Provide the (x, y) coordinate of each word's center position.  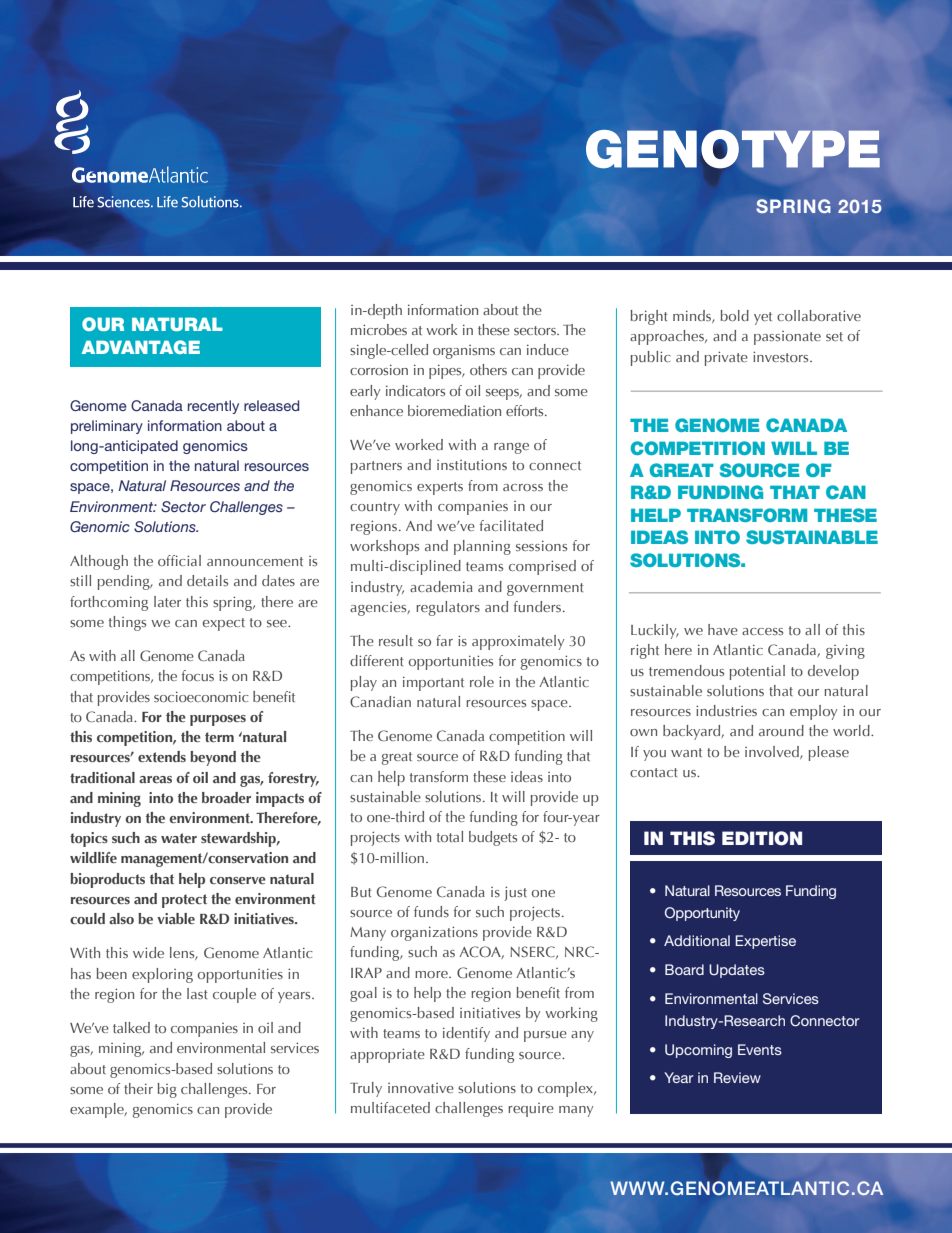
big (167, 1090)
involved (773, 752)
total (450, 836)
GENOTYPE (733, 150)
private (726, 358)
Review (737, 1077)
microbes (379, 329)
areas (155, 779)
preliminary (107, 427)
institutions (472, 464)
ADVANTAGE (141, 347)
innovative (421, 1088)
